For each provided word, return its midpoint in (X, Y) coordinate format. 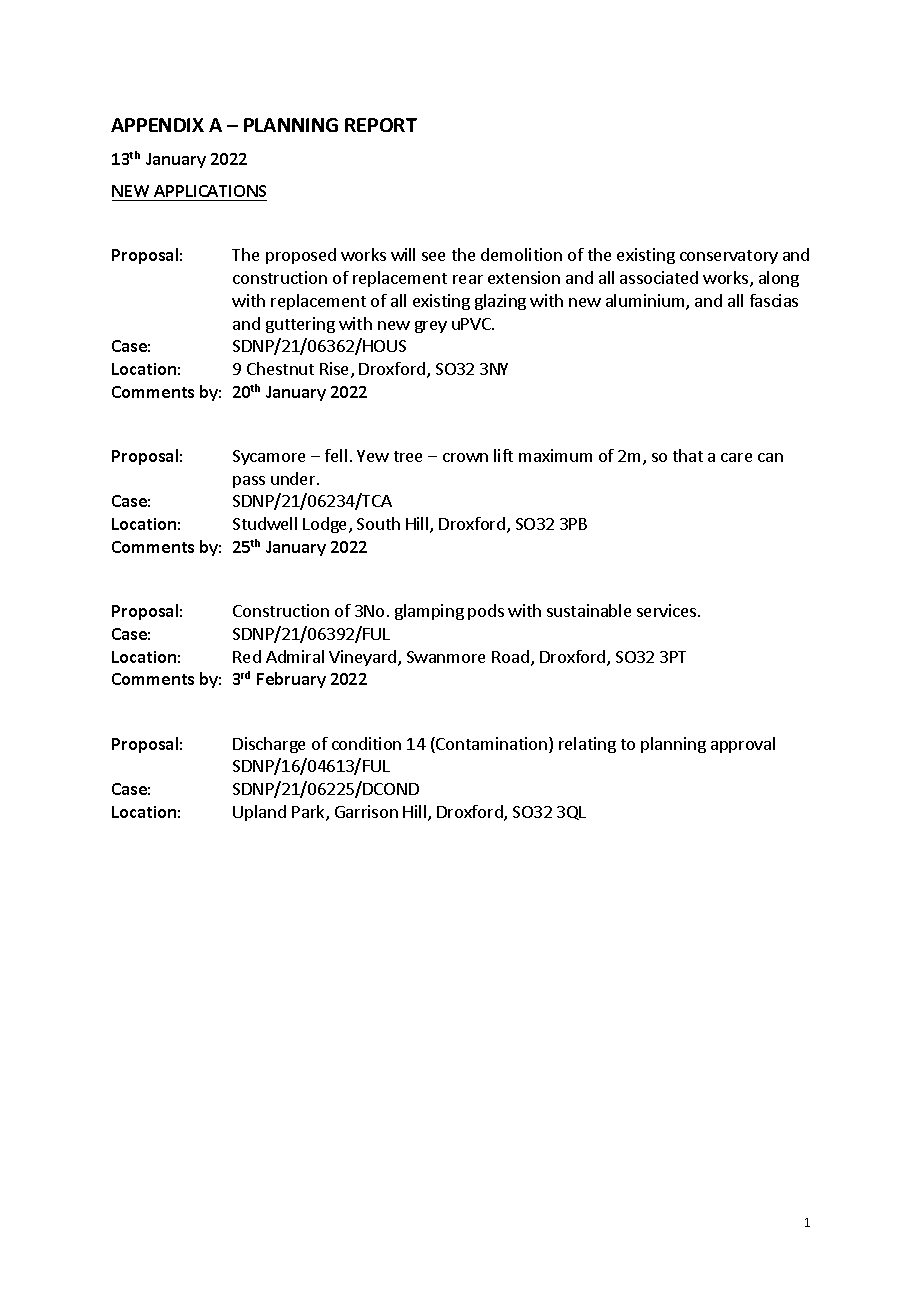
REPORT (381, 125)
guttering (300, 325)
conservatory (729, 257)
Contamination (490, 745)
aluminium (646, 302)
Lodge (326, 525)
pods (486, 612)
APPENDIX (157, 125)
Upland (259, 813)
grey (431, 327)
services (668, 610)
